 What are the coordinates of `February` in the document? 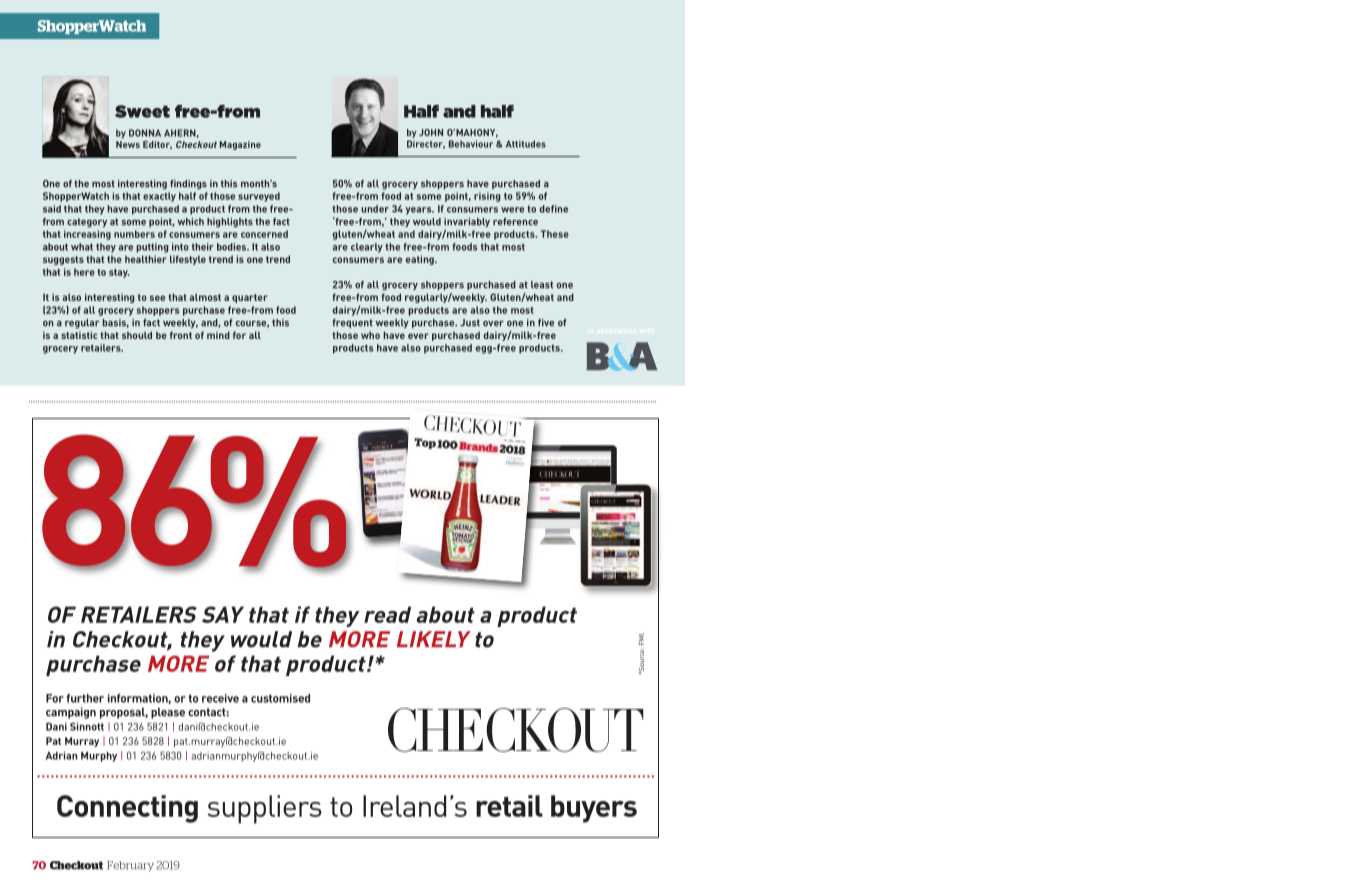 It's located at (130, 866).
